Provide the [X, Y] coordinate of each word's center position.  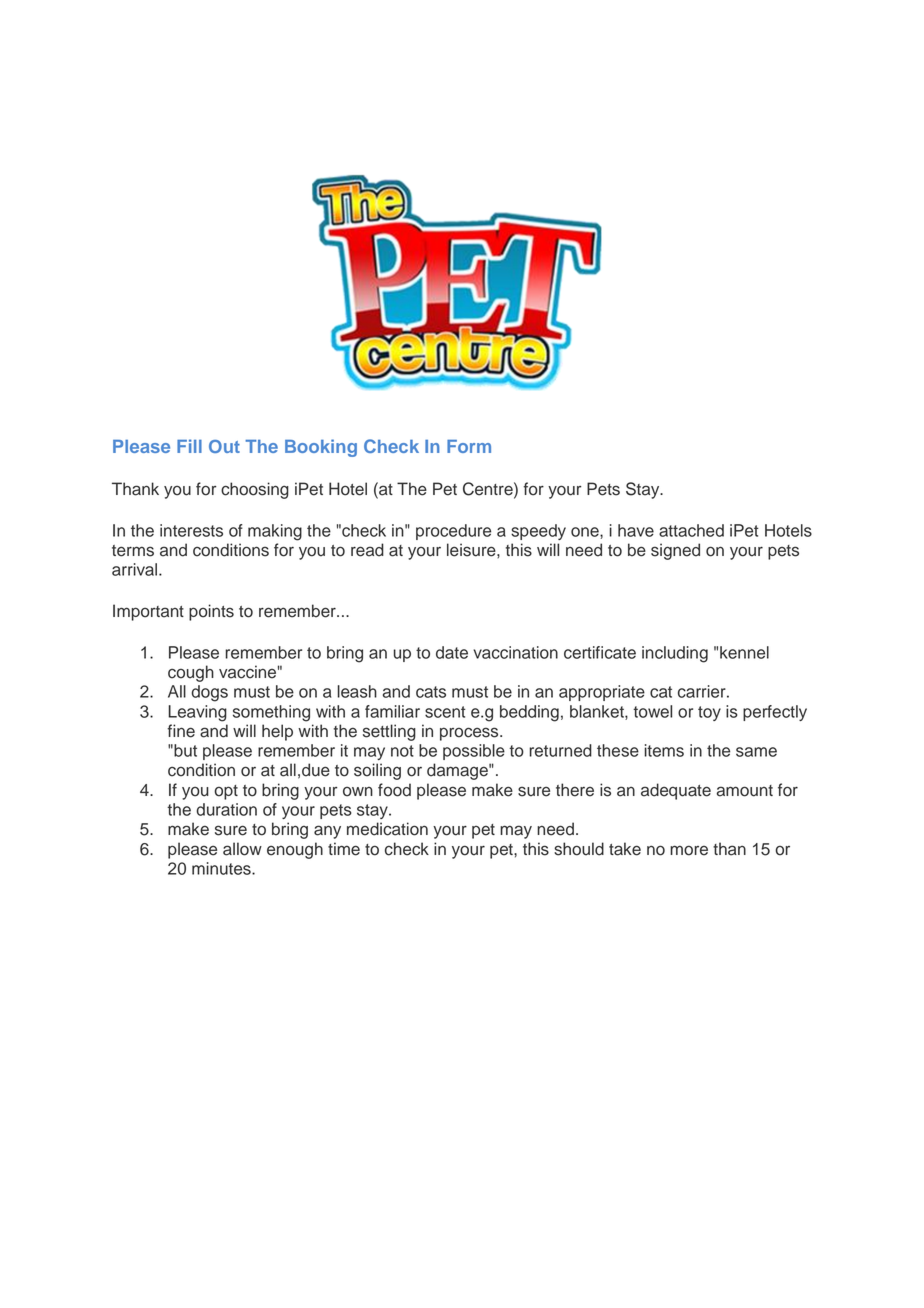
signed [675, 551]
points [211, 612]
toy [709, 713]
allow [242, 849]
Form [469, 446]
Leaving [197, 713]
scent [445, 712]
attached [691, 530]
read [367, 550]
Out [224, 446]
